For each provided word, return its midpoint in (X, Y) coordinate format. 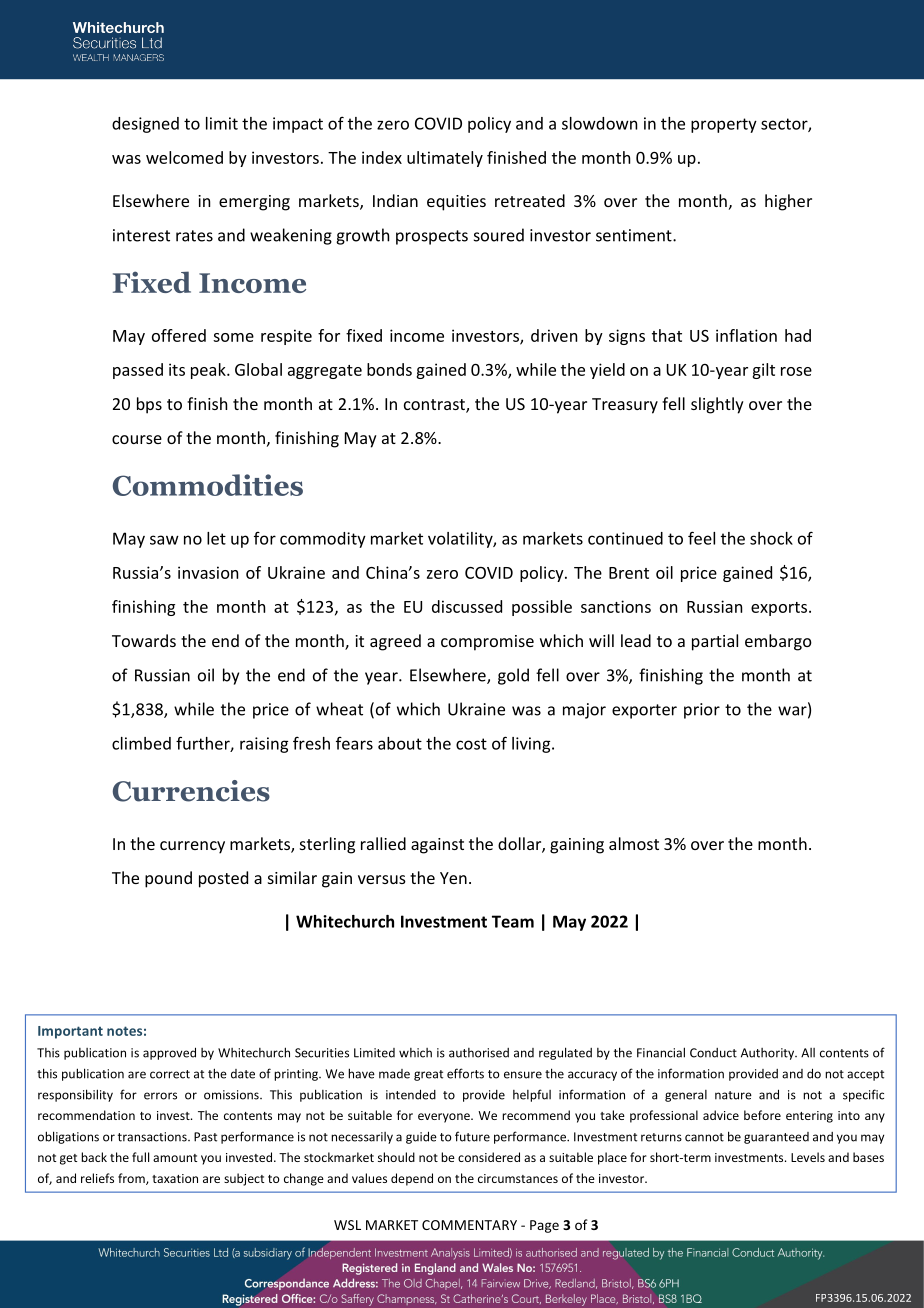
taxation (175, 1178)
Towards (144, 640)
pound (168, 879)
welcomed (184, 157)
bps (149, 405)
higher (788, 202)
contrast (435, 406)
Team (513, 921)
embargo (778, 642)
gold (513, 676)
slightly (717, 405)
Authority (769, 1054)
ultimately (445, 159)
